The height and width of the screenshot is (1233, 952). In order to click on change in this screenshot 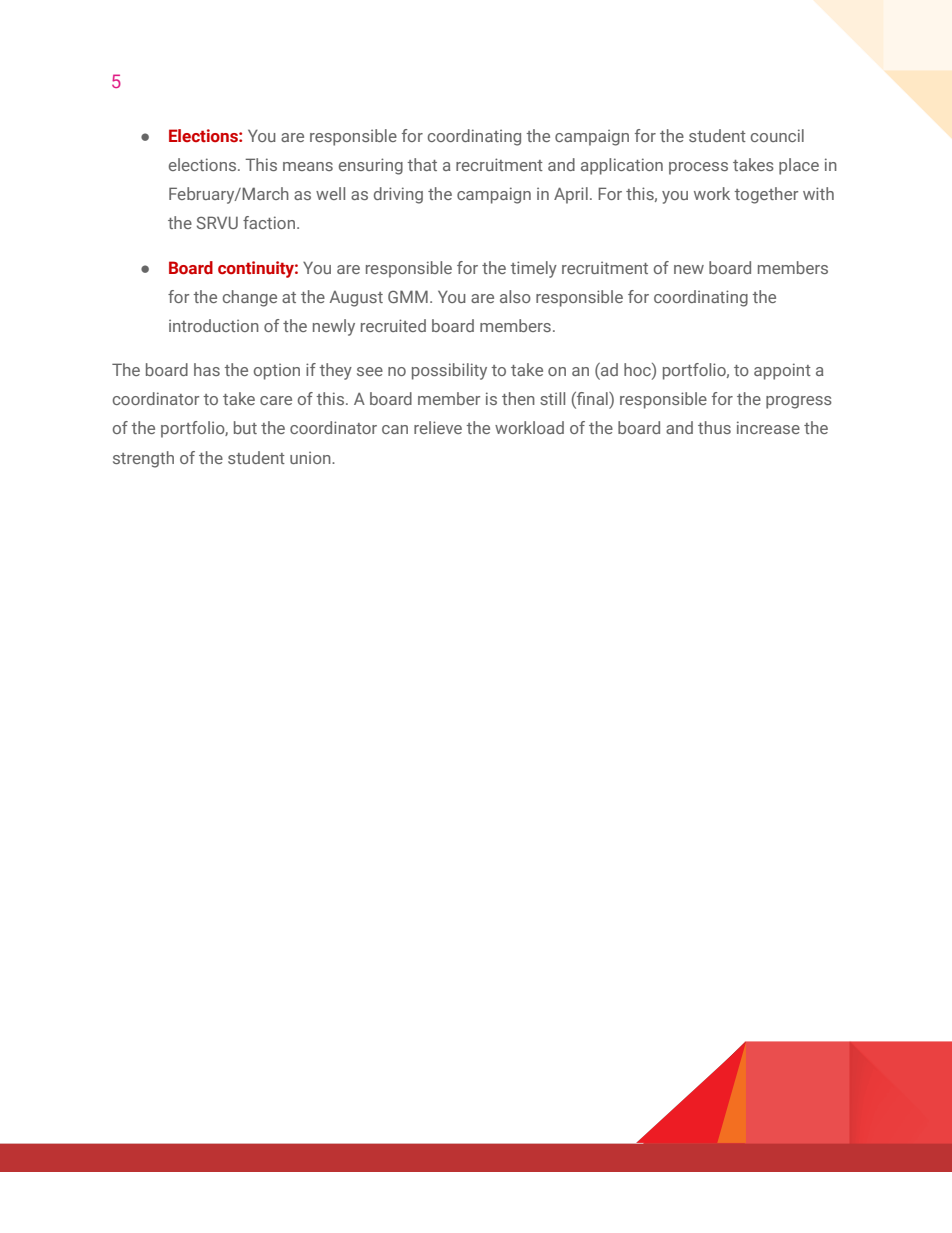, I will do `click(250, 298)`.
